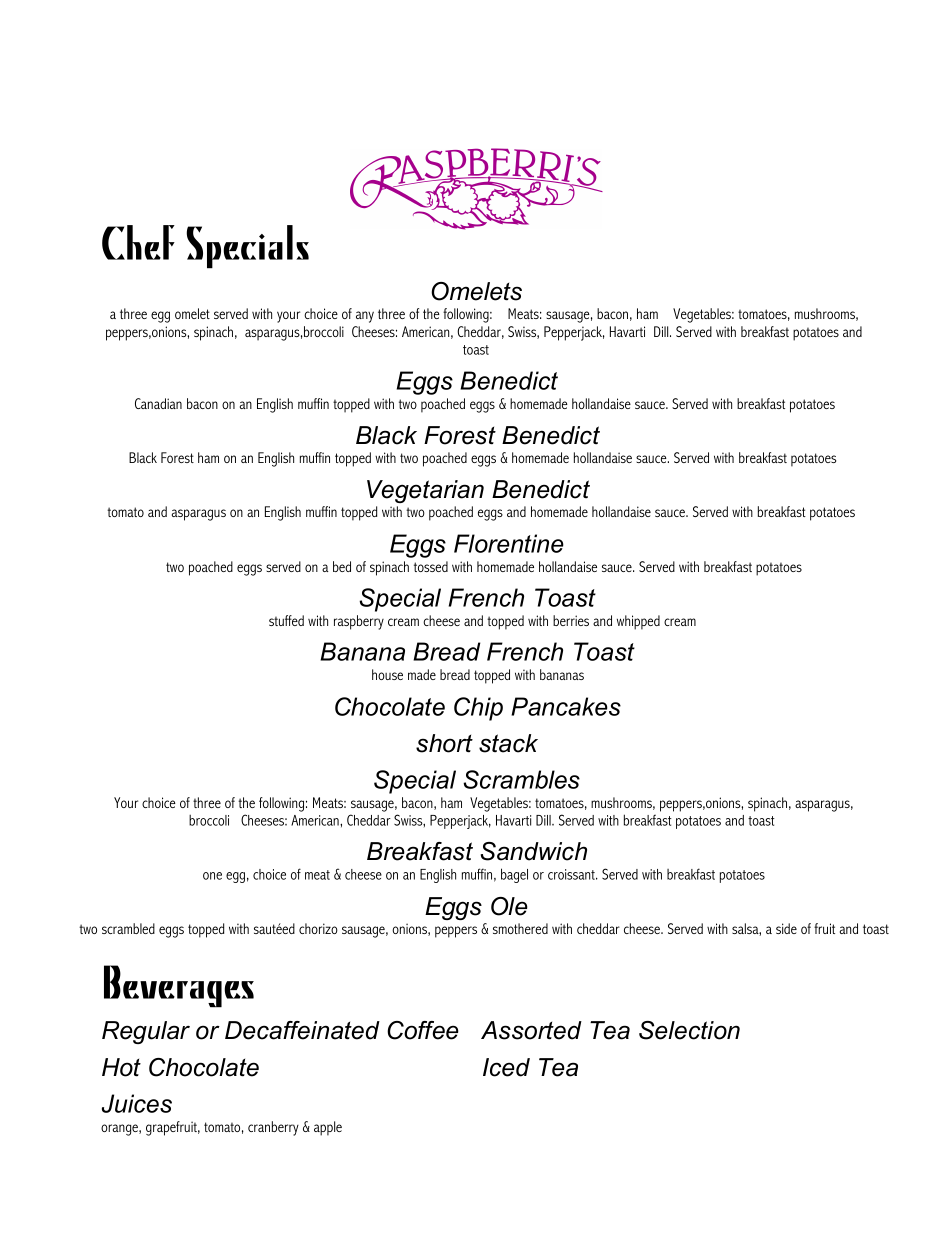 The height and width of the screenshot is (1233, 952). I want to click on Vegetarian, so click(425, 491).
